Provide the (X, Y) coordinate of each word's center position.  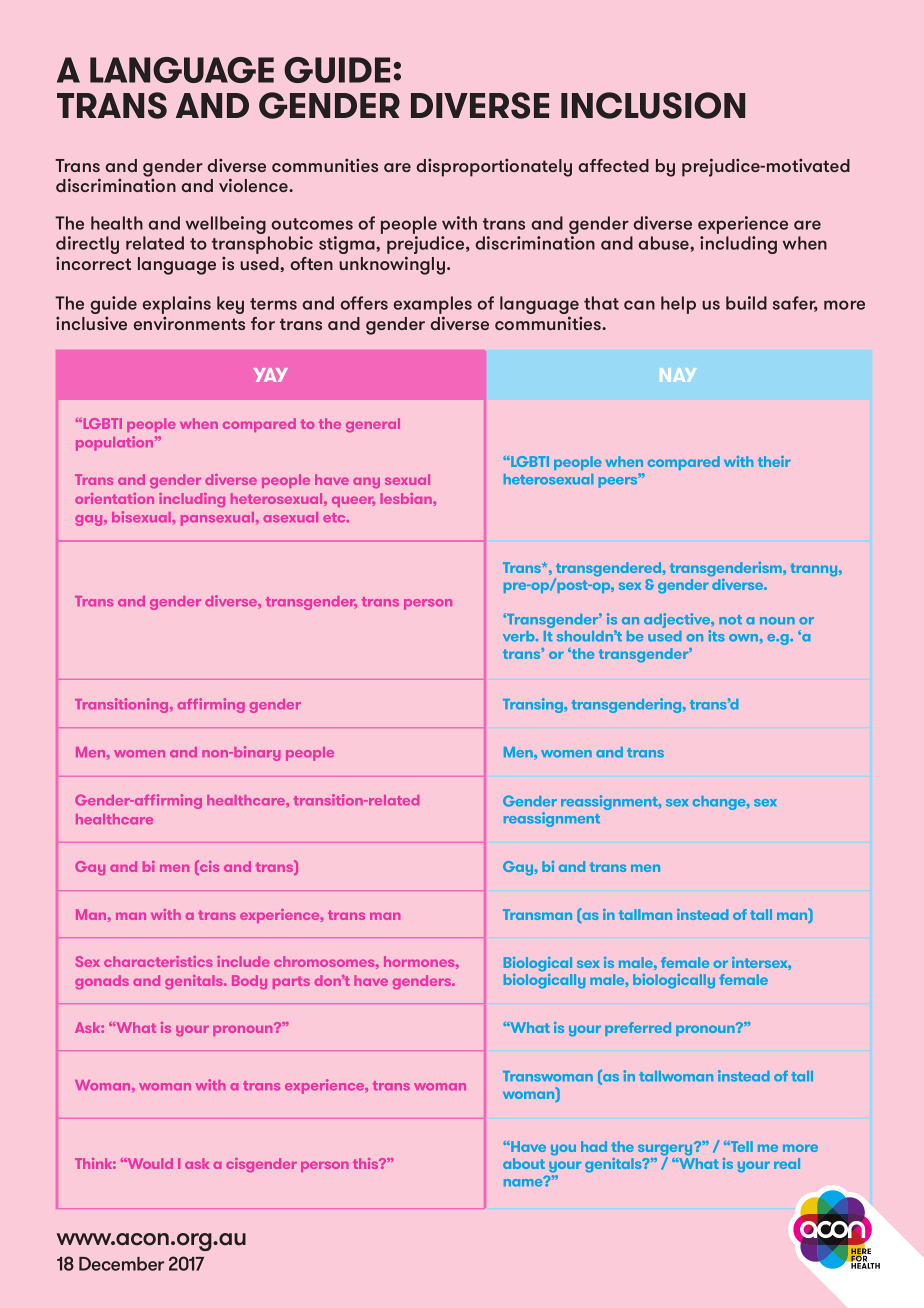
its (716, 636)
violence (254, 185)
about (524, 1163)
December (121, 1264)
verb (520, 636)
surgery (666, 1150)
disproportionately (494, 167)
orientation (114, 498)
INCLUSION (653, 105)
